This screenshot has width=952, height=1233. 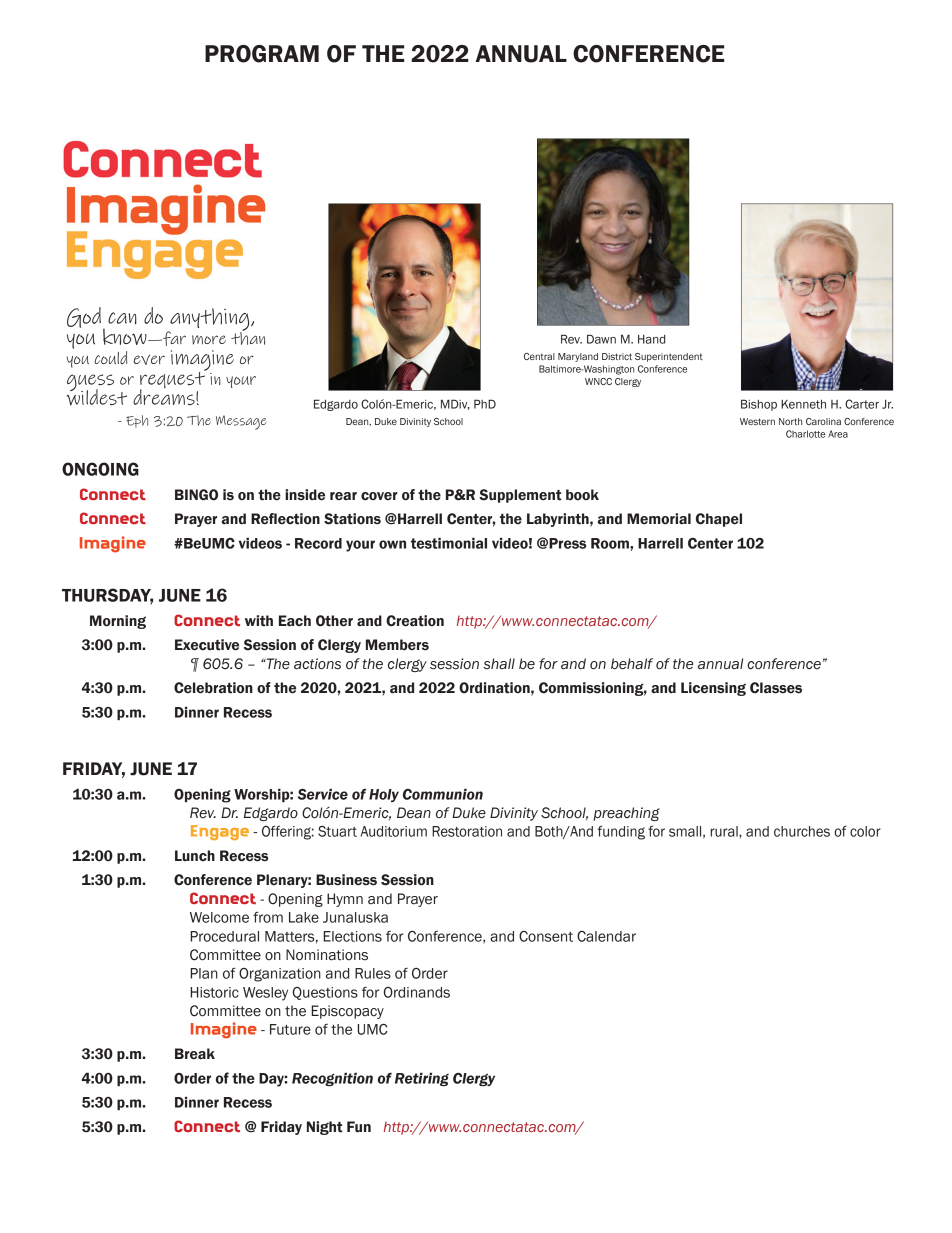 I want to click on Classes, so click(x=776, y=688).
